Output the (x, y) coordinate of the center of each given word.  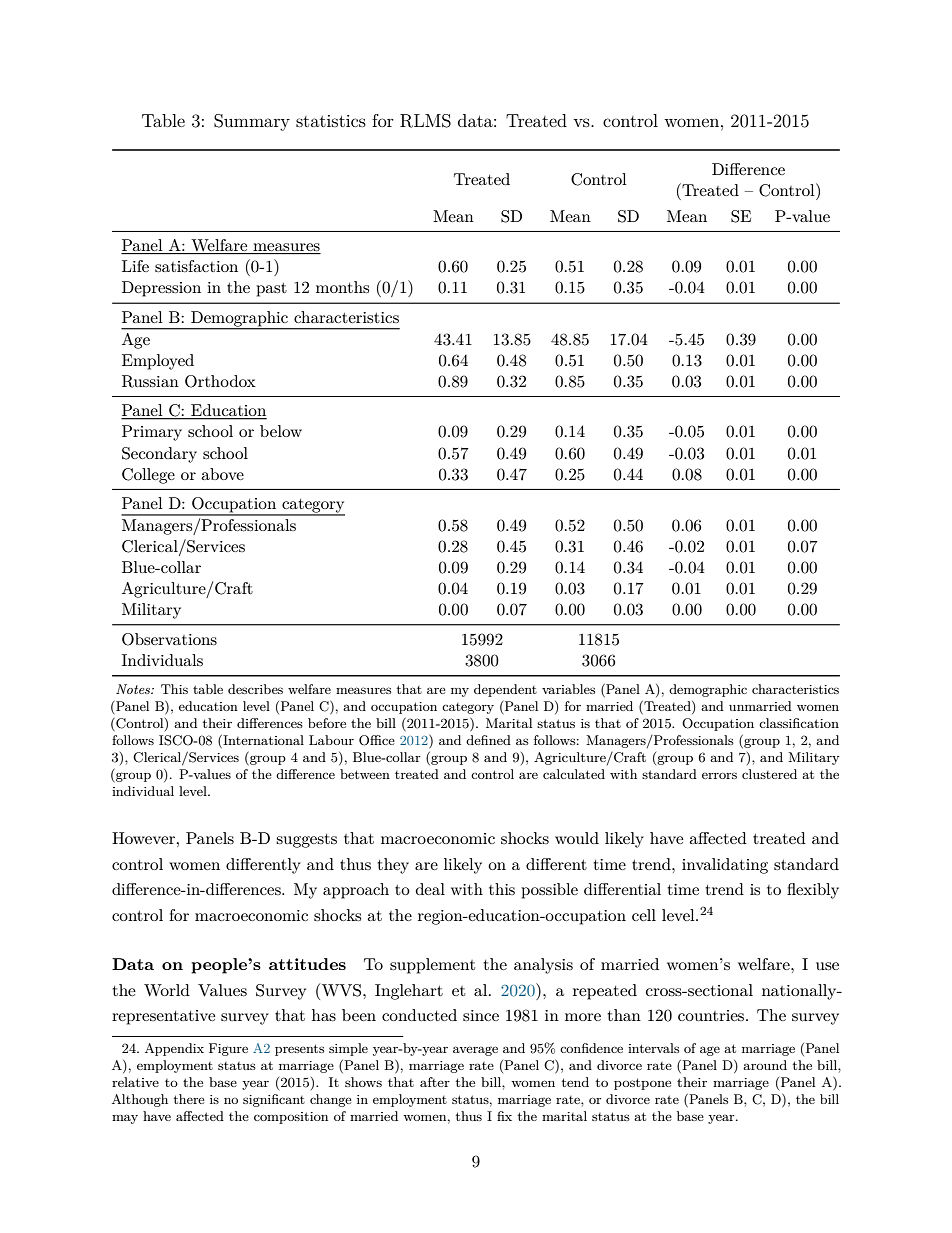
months (342, 287)
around (765, 1065)
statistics (331, 121)
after (435, 1082)
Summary (252, 122)
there (189, 1099)
